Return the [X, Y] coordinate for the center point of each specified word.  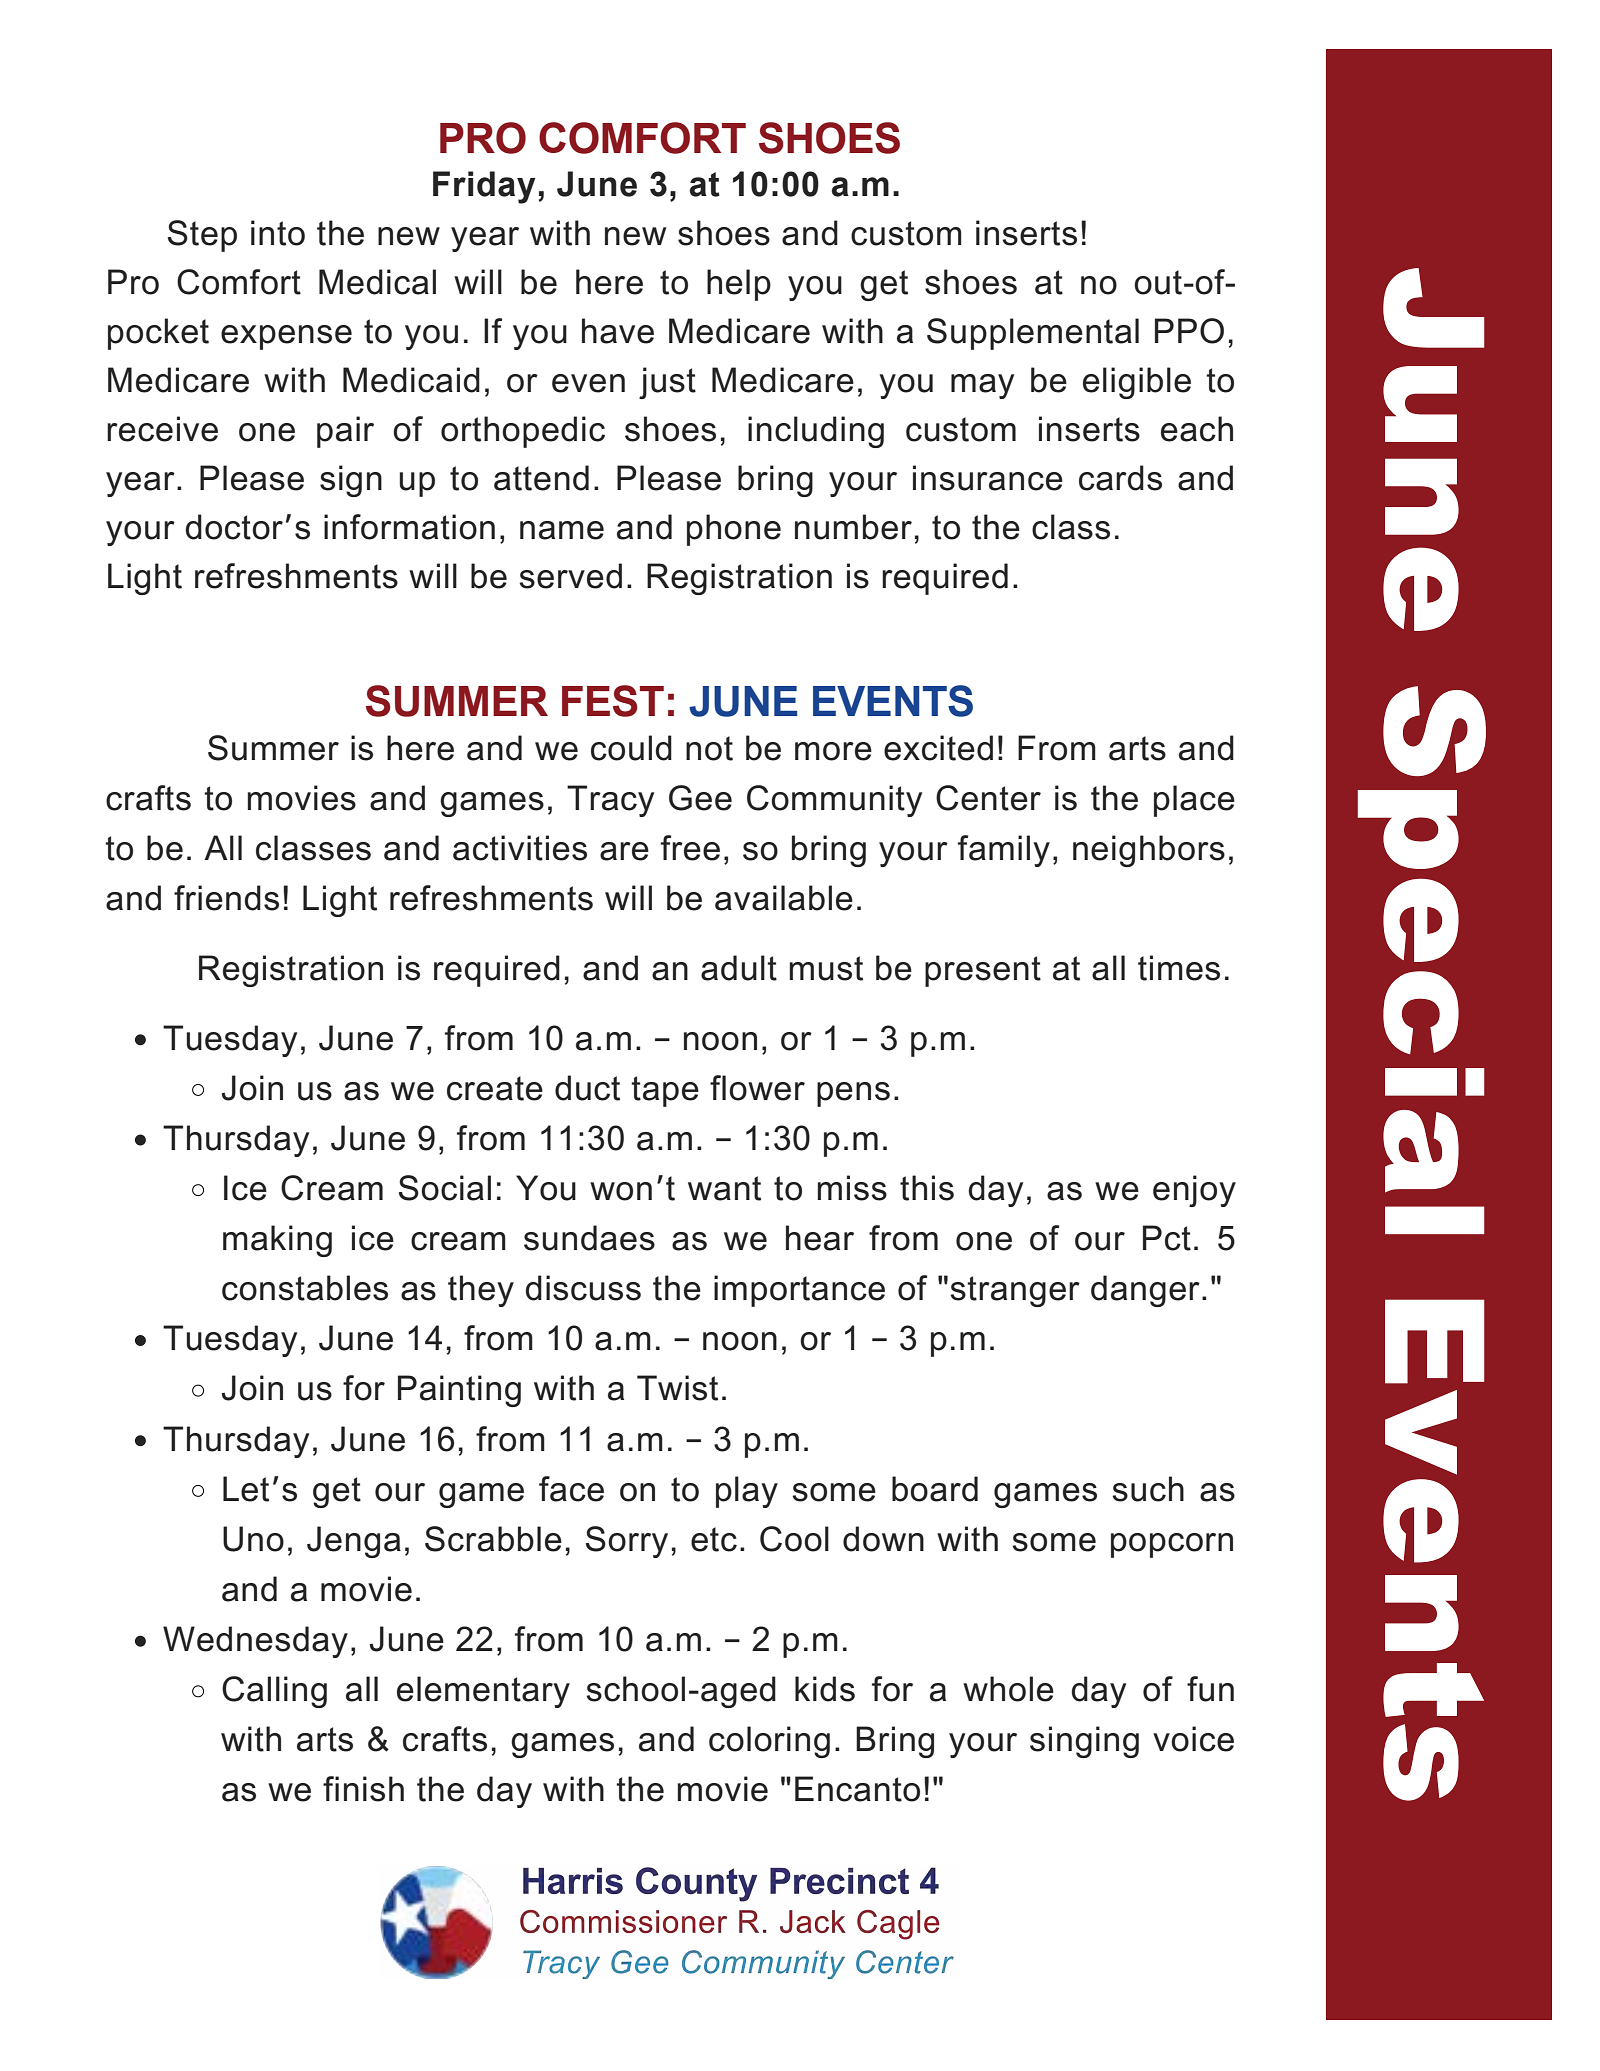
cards [1120, 478]
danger [1145, 1291]
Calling [274, 1692]
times [1179, 968]
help [739, 285]
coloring [769, 1742]
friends [226, 898]
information [409, 527]
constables [305, 1288]
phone [734, 530]
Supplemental [1033, 334]
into [278, 233]
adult [739, 968]
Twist [677, 1388]
